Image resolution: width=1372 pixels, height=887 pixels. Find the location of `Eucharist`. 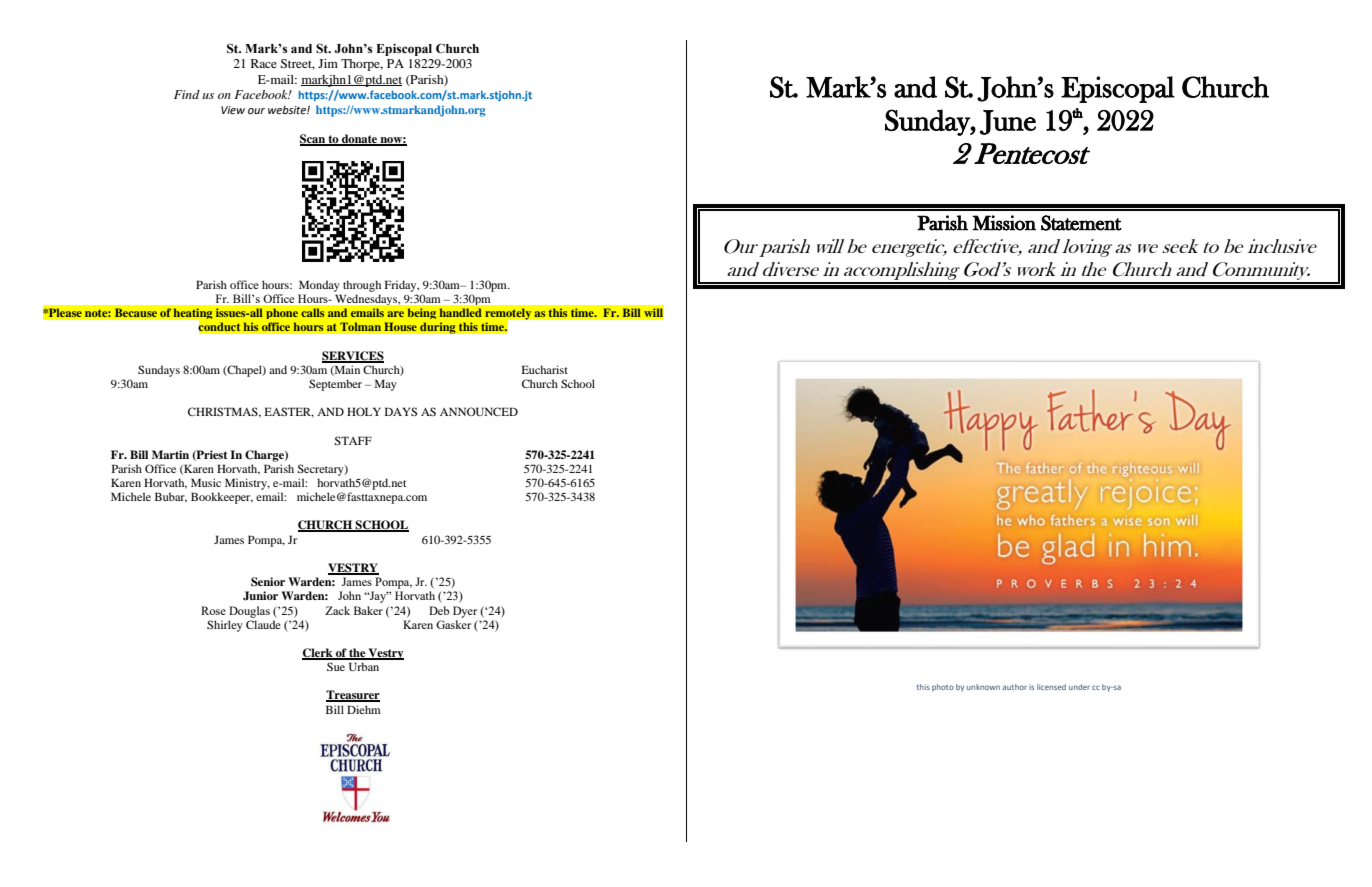

Eucharist is located at coordinates (544, 369).
